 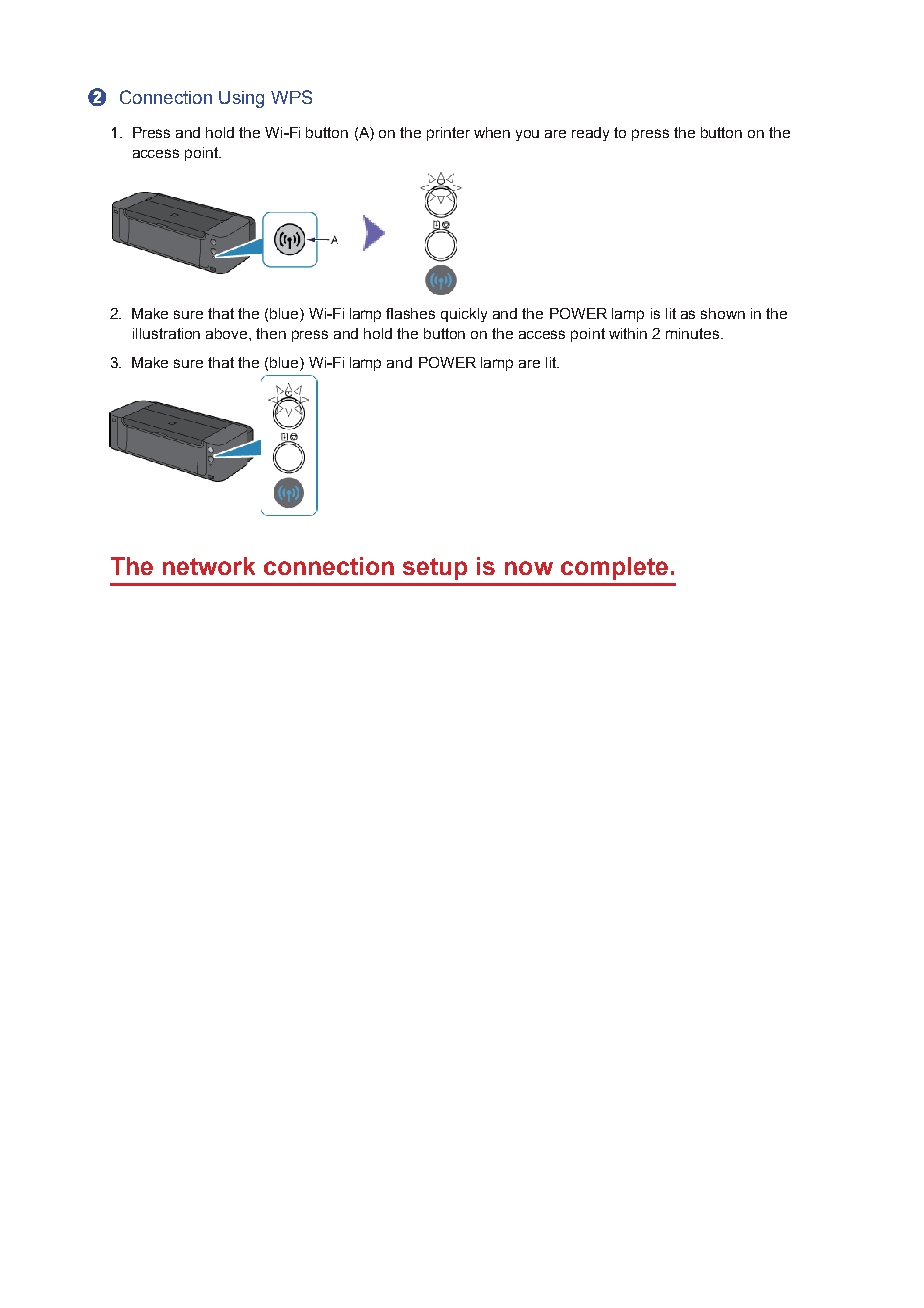 What do you see at coordinates (435, 569) in the page?
I see `setup` at bounding box center [435, 569].
